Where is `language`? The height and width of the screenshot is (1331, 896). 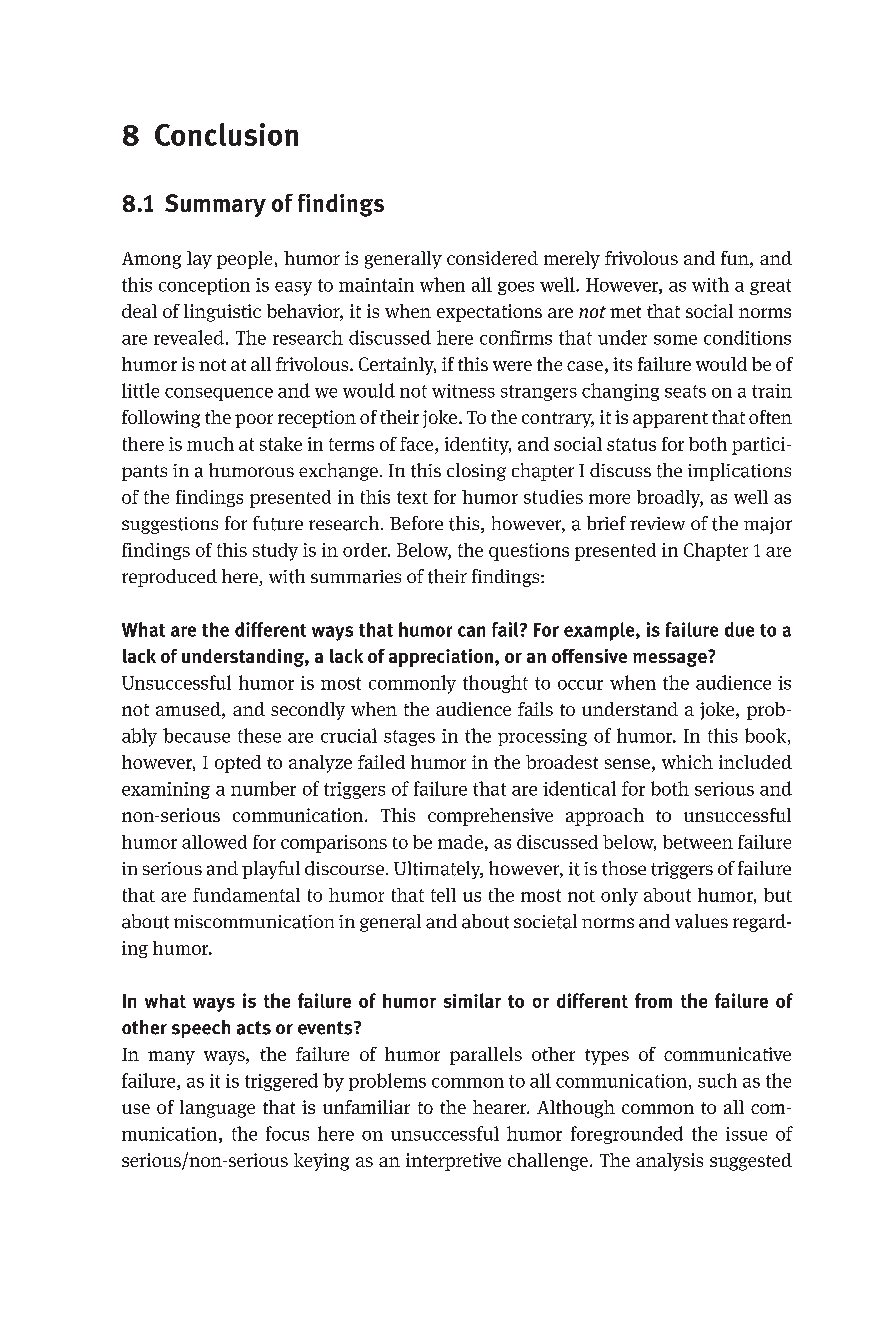
language is located at coordinates (217, 1109).
